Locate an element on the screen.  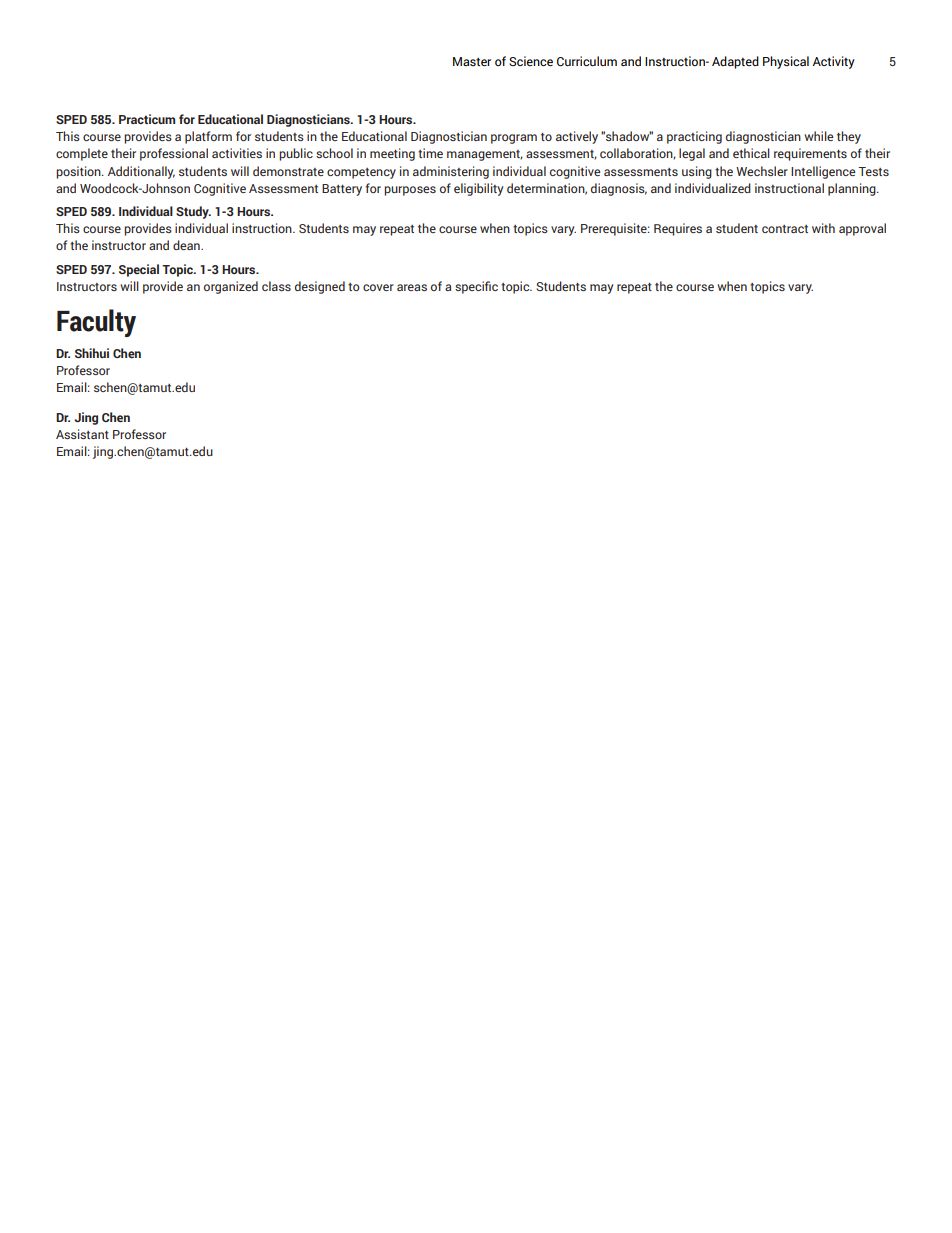
Physical is located at coordinates (786, 62).
